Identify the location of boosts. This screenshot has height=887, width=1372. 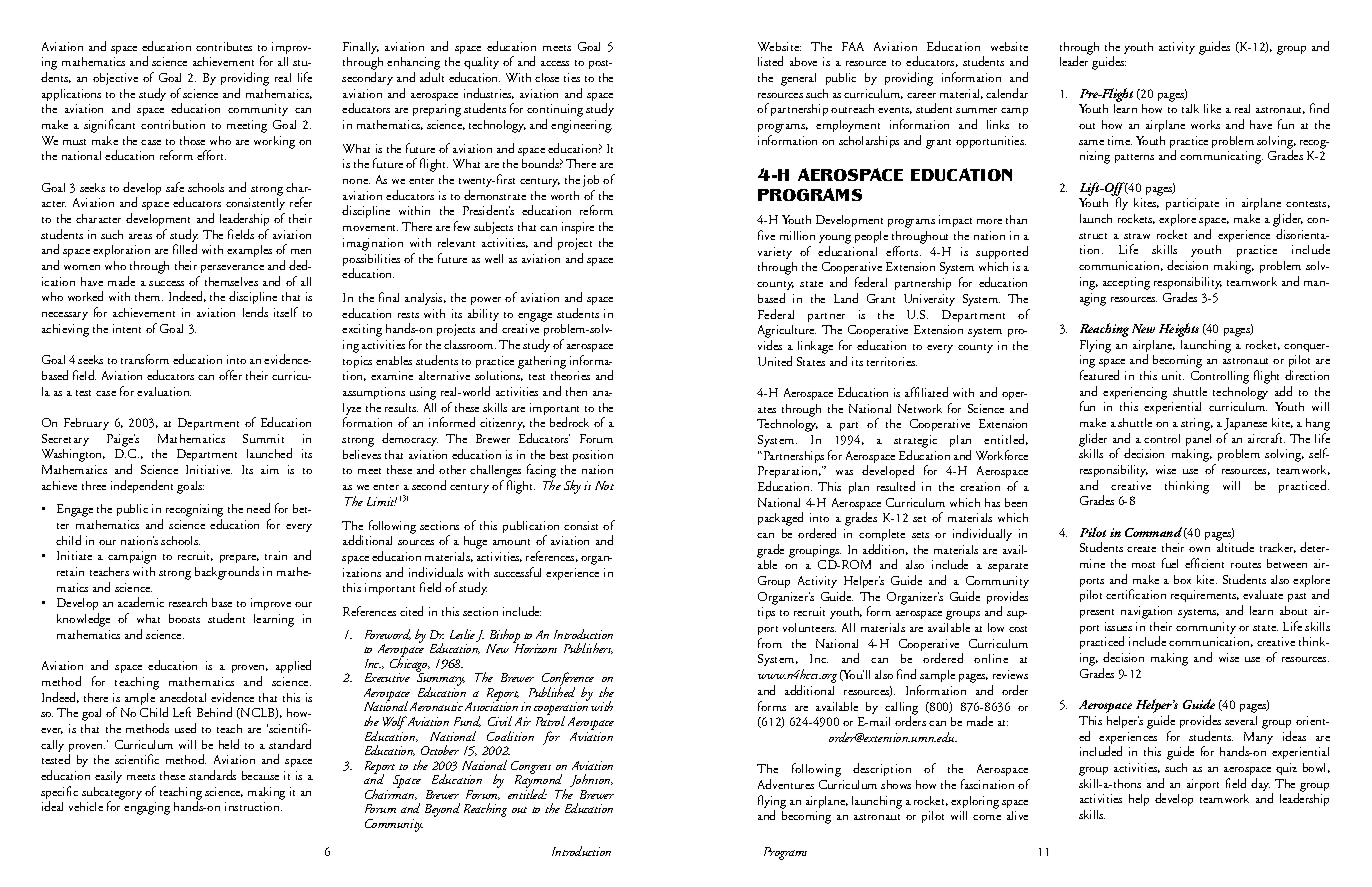
(184, 618).
